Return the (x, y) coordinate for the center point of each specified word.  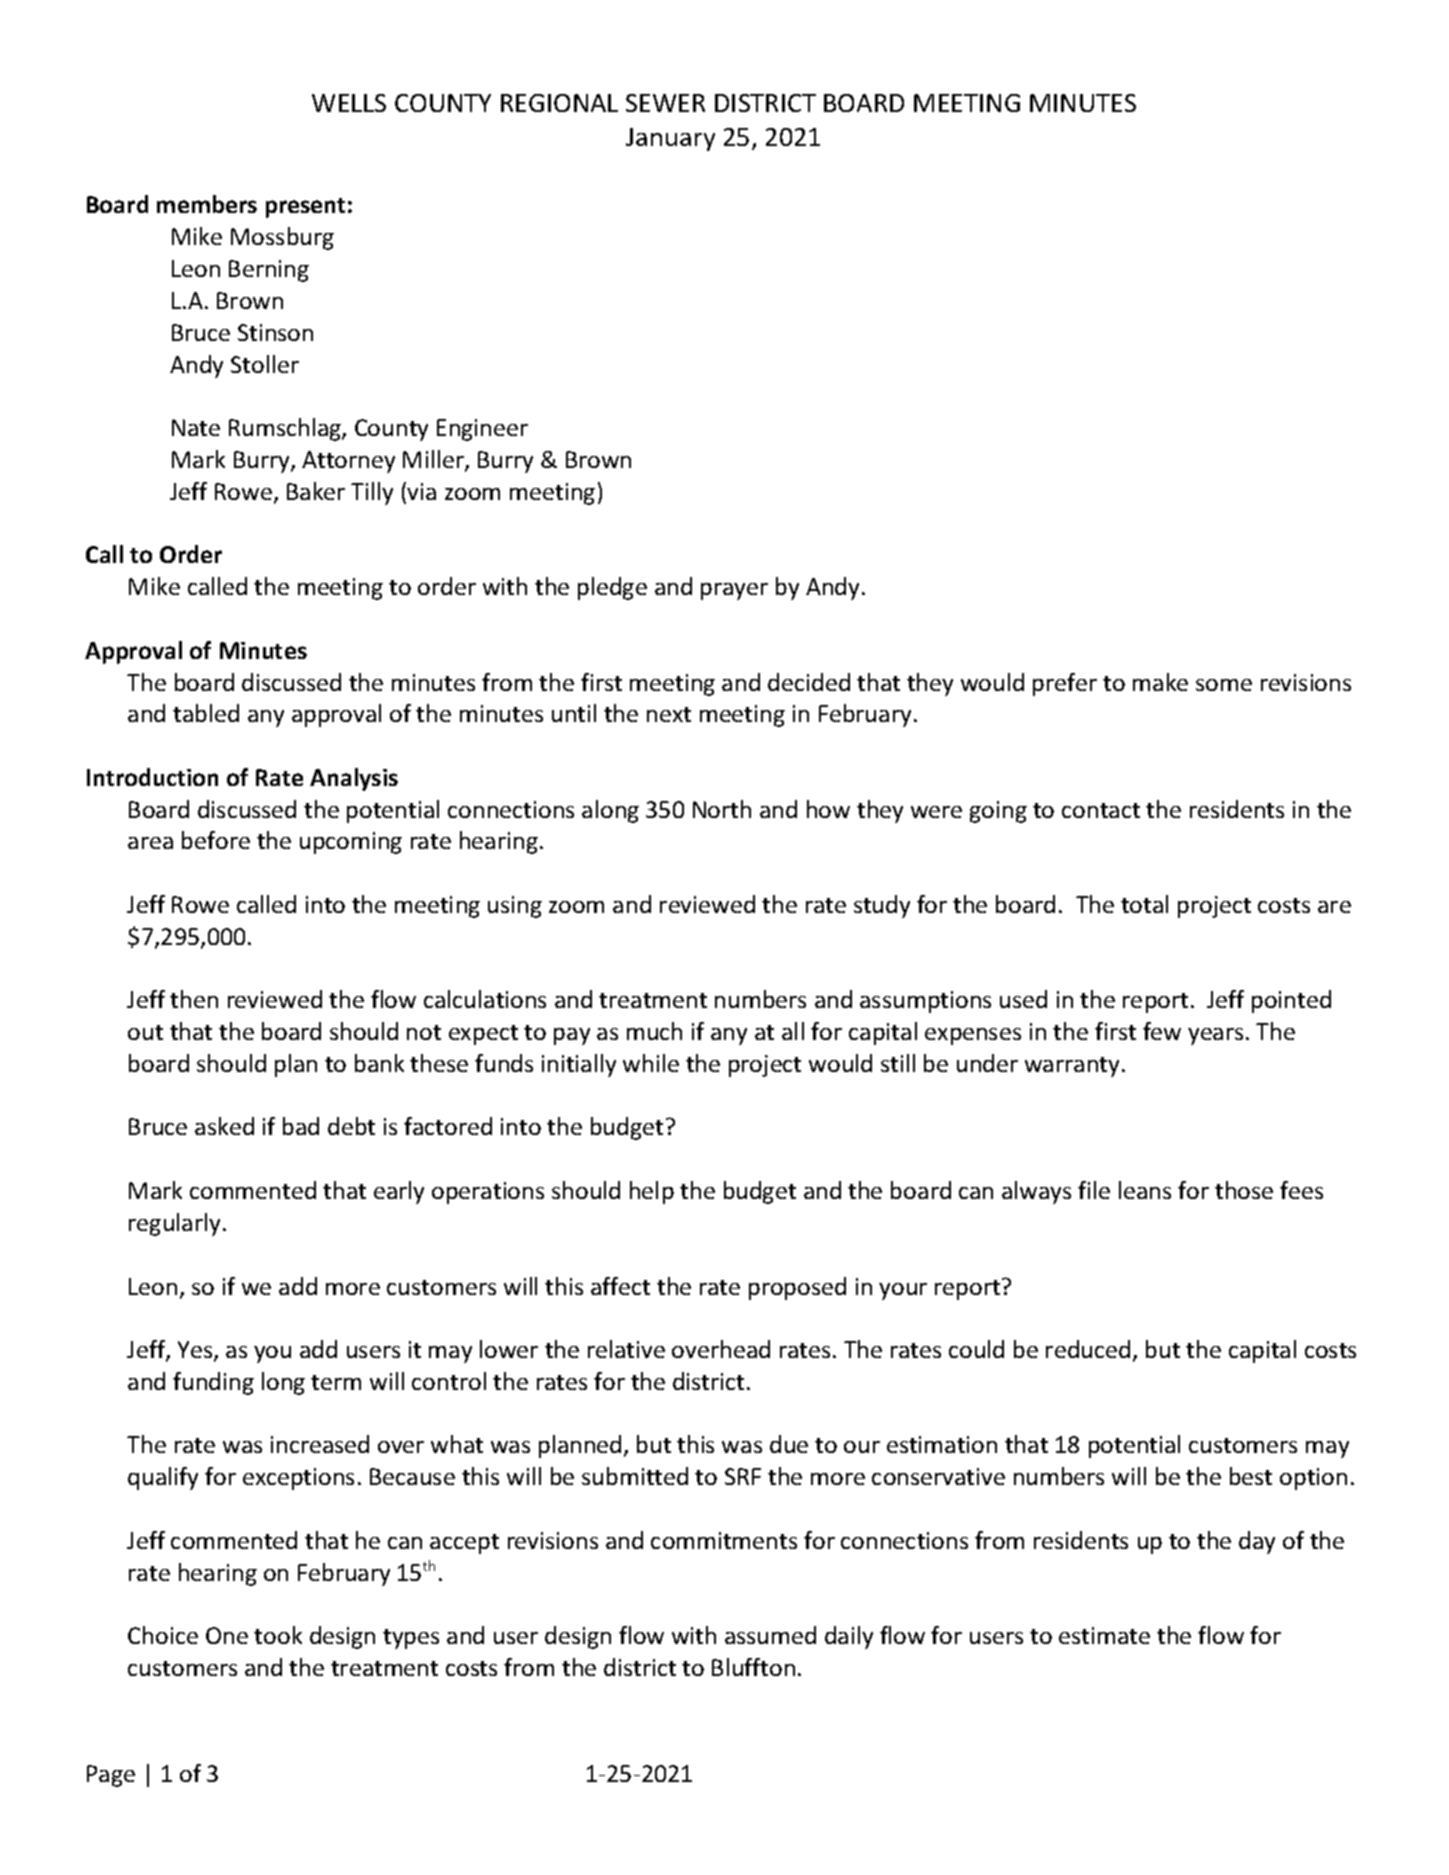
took (278, 1635)
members (207, 204)
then (194, 999)
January (670, 139)
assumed (770, 1635)
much (654, 1031)
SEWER (665, 103)
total (1144, 904)
